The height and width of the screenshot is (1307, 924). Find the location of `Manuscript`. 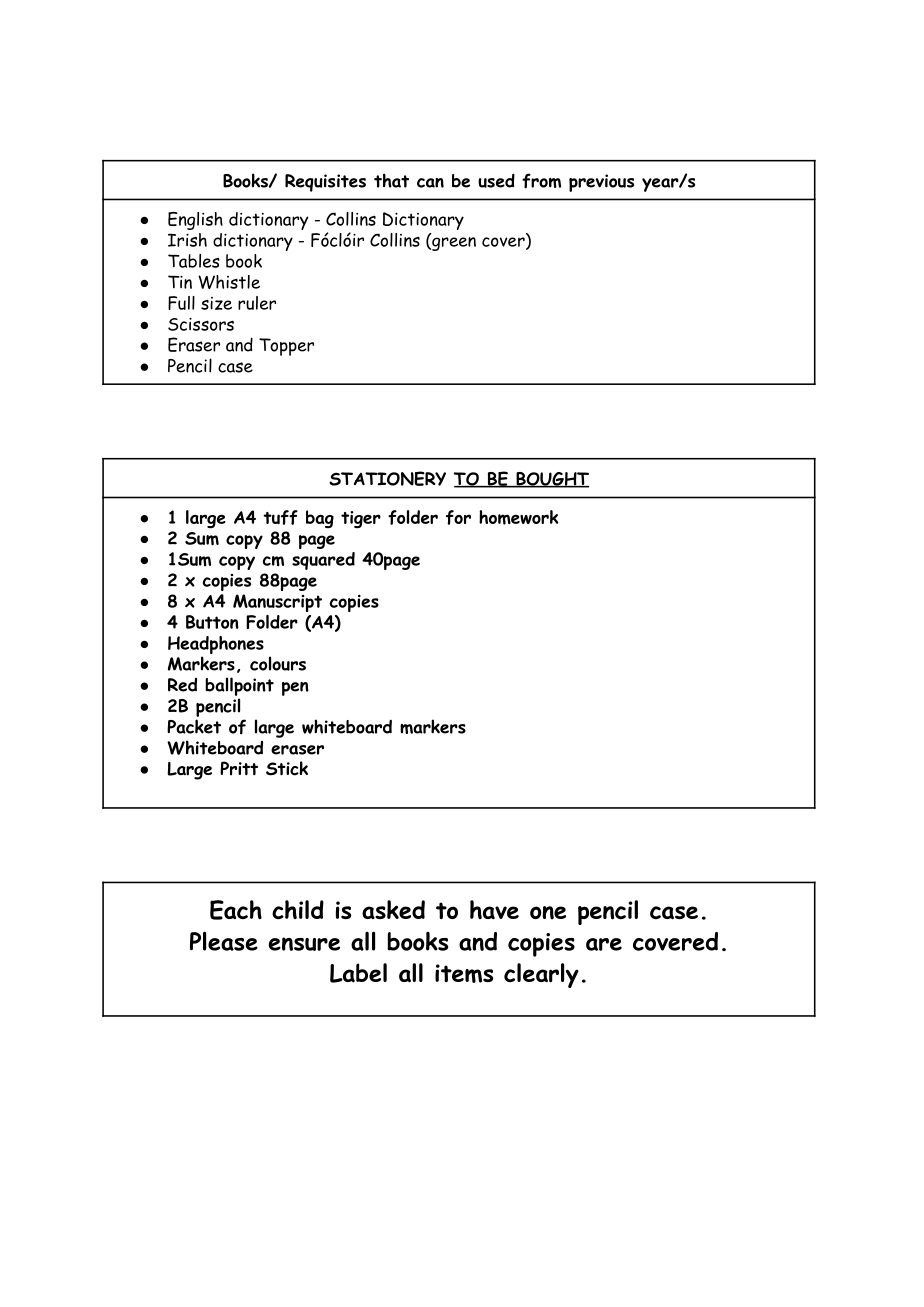

Manuscript is located at coordinates (277, 603).
